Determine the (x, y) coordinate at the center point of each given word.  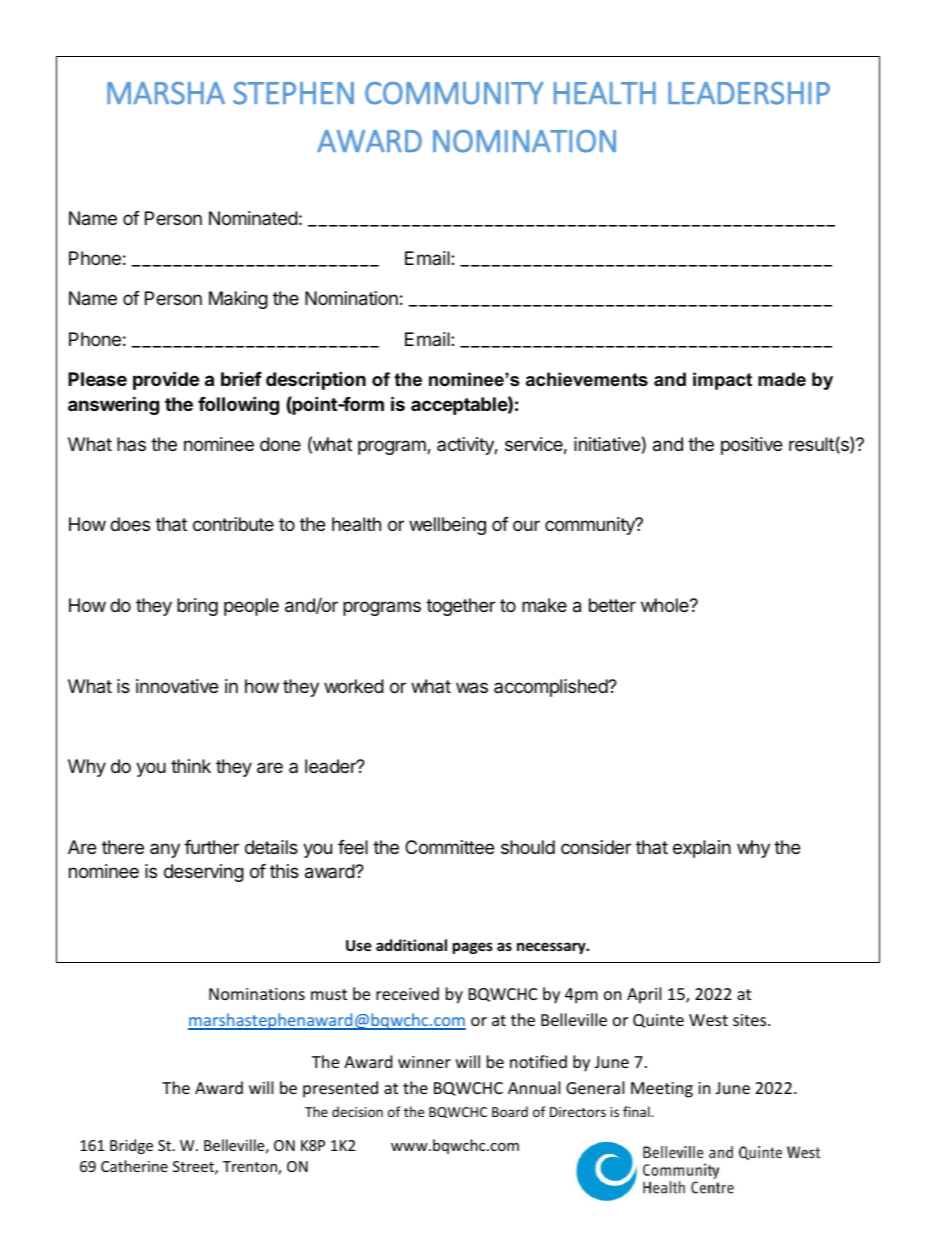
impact (722, 381)
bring (197, 607)
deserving (204, 873)
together (460, 607)
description (316, 380)
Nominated (253, 218)
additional (411, 945)
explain (702, 849)
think (191, 766)
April (644, 995)
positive (751, 446)
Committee (449, 847)
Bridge (131, 1146)
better (612, 605)
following (238, 405)
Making (238, 300)
